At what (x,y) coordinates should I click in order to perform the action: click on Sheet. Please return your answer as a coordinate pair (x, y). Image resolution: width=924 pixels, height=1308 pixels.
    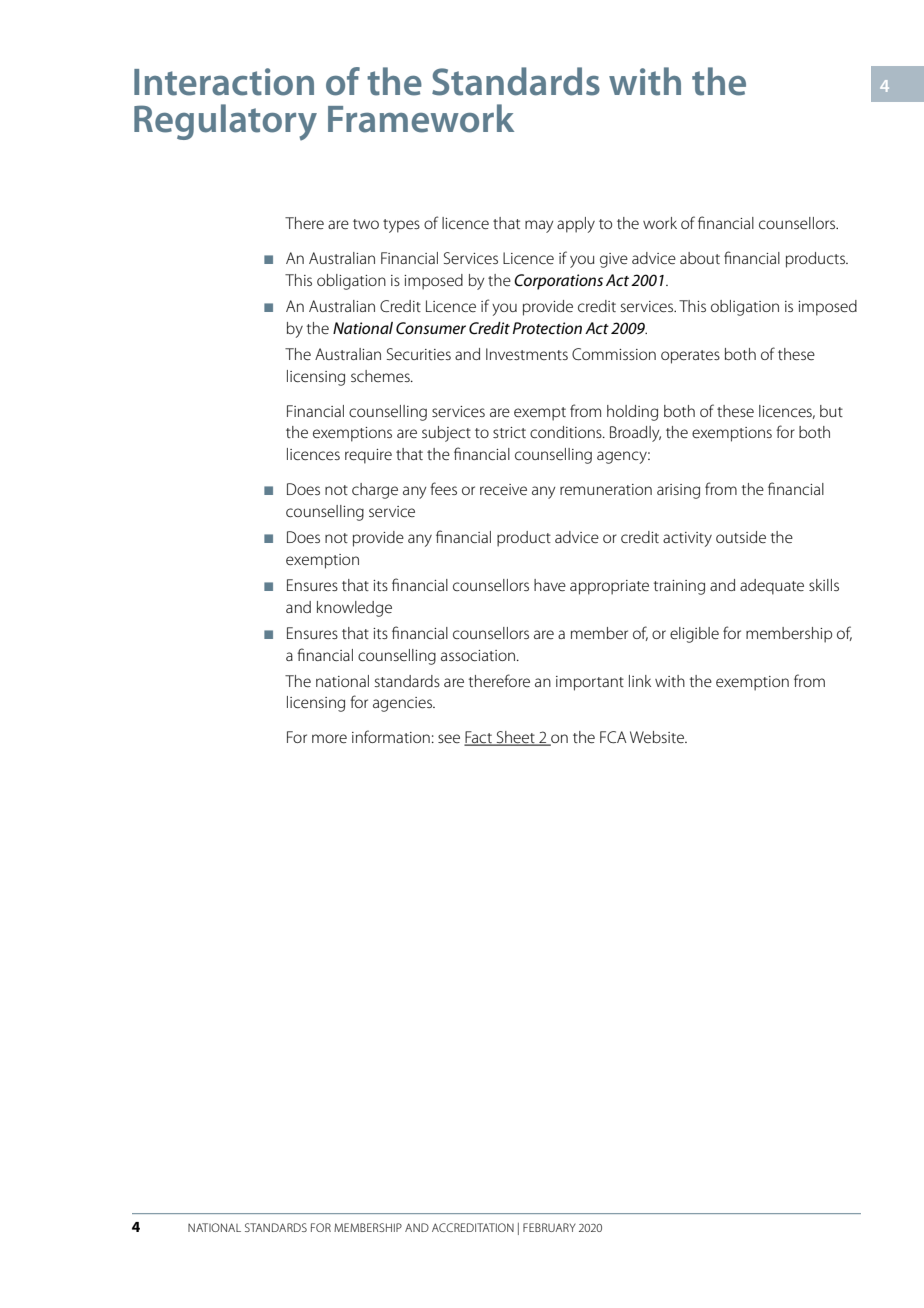
    Looking at the image, I should click on (515, 738).
